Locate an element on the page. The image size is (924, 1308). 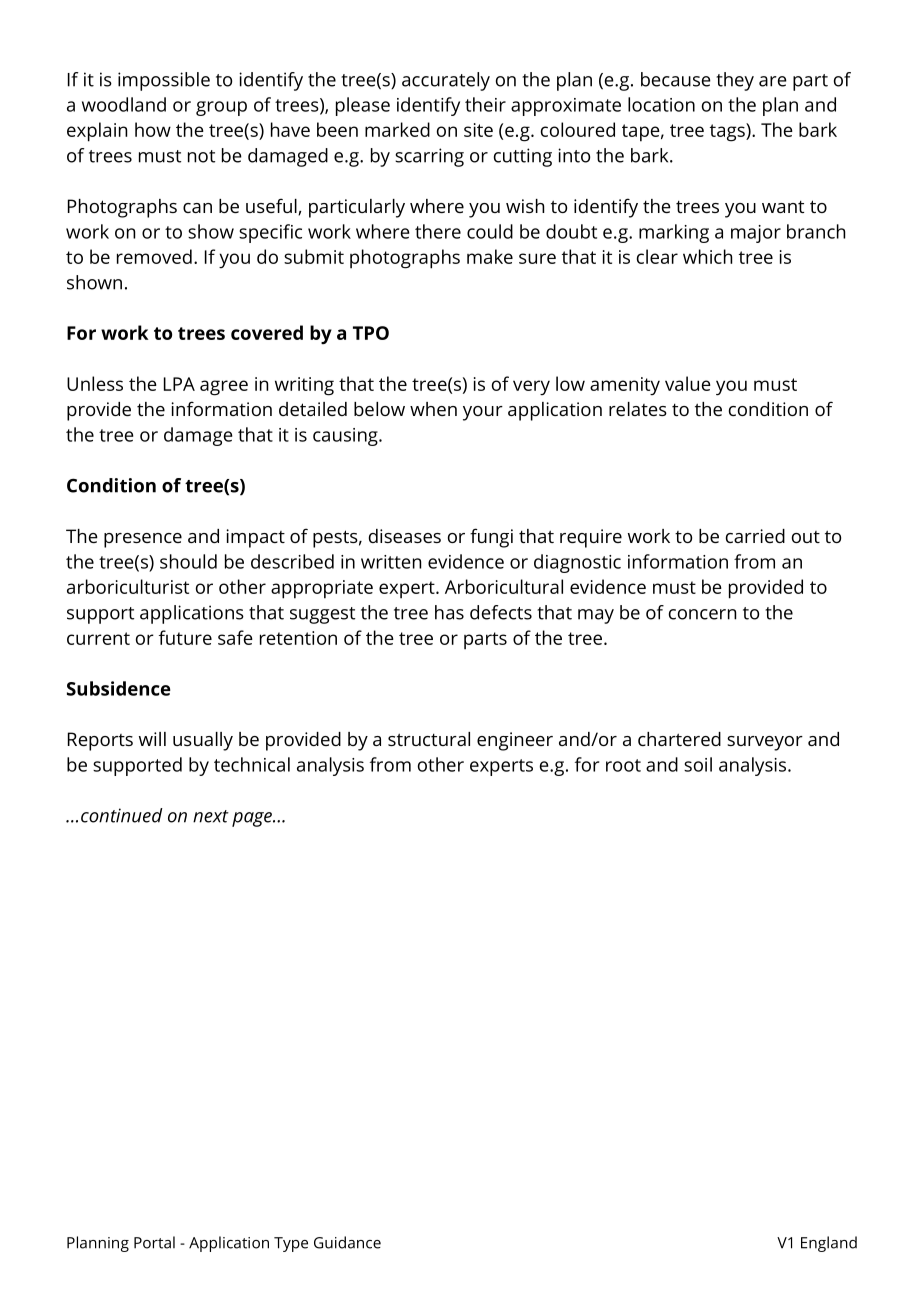
next is located at coordinates (211, 816).
